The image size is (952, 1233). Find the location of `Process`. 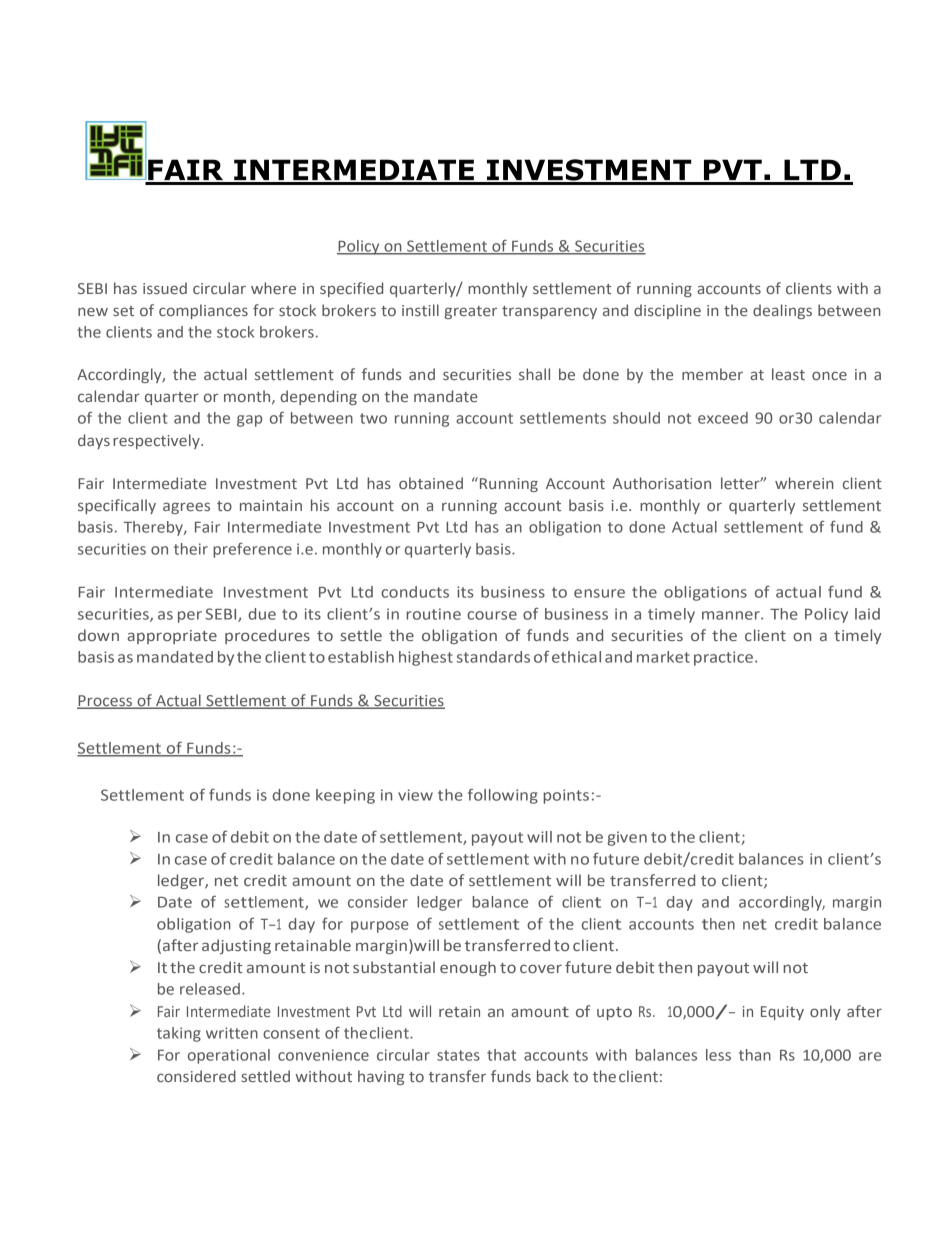

Process is located at coordinates (106, 702).
